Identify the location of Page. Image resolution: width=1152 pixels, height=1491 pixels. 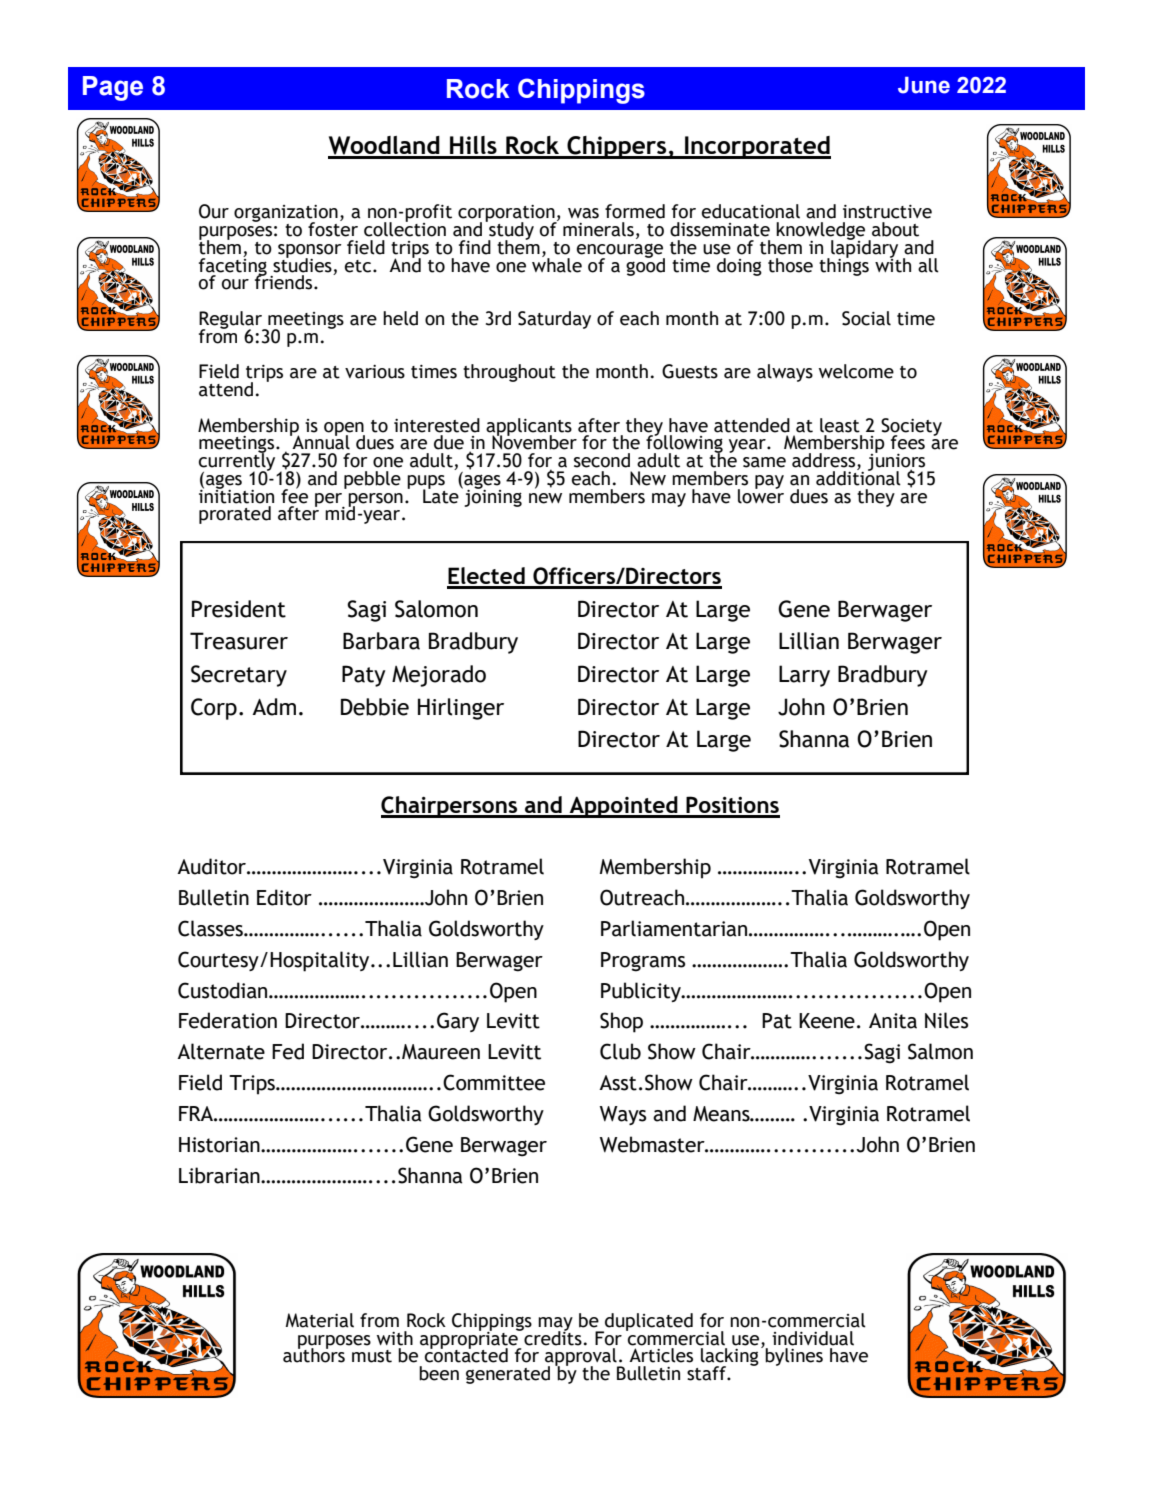
(113, 88).
